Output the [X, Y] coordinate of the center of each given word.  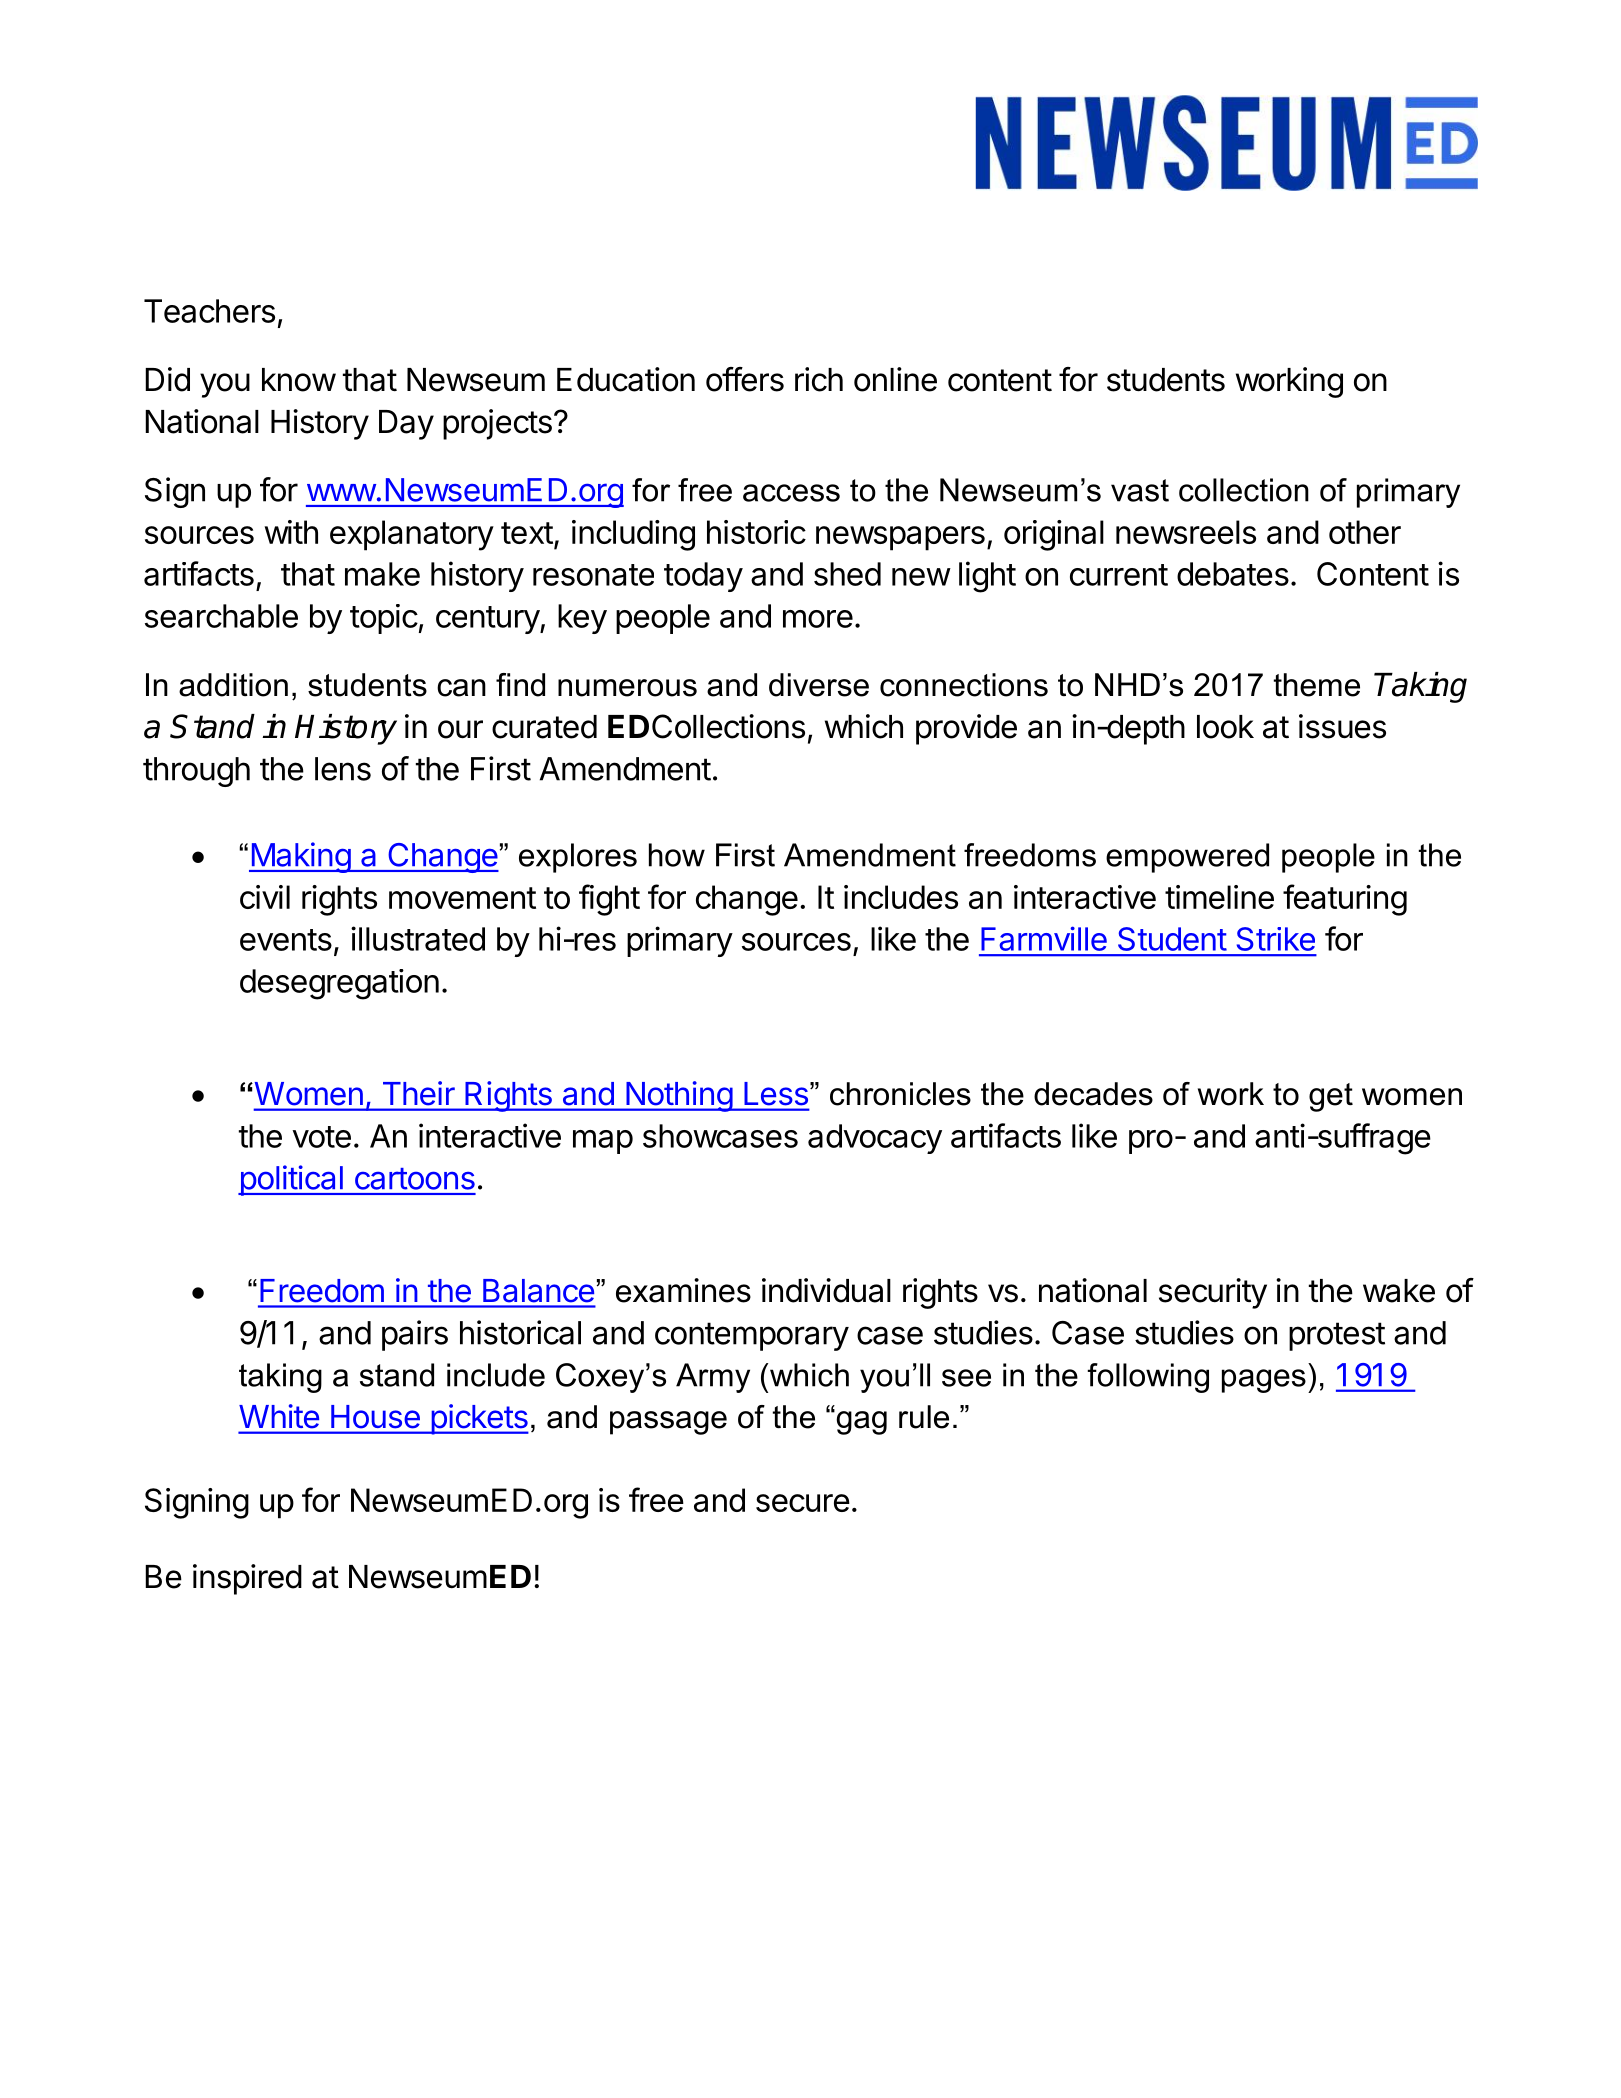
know [299, 380]
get [1331, 1097]
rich [819, 379]
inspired [247, 1579]
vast [1140, 490]
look [1225, 727]
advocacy [875, 1139]
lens [343, 769]
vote [321, 1137]
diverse [819, 685]
